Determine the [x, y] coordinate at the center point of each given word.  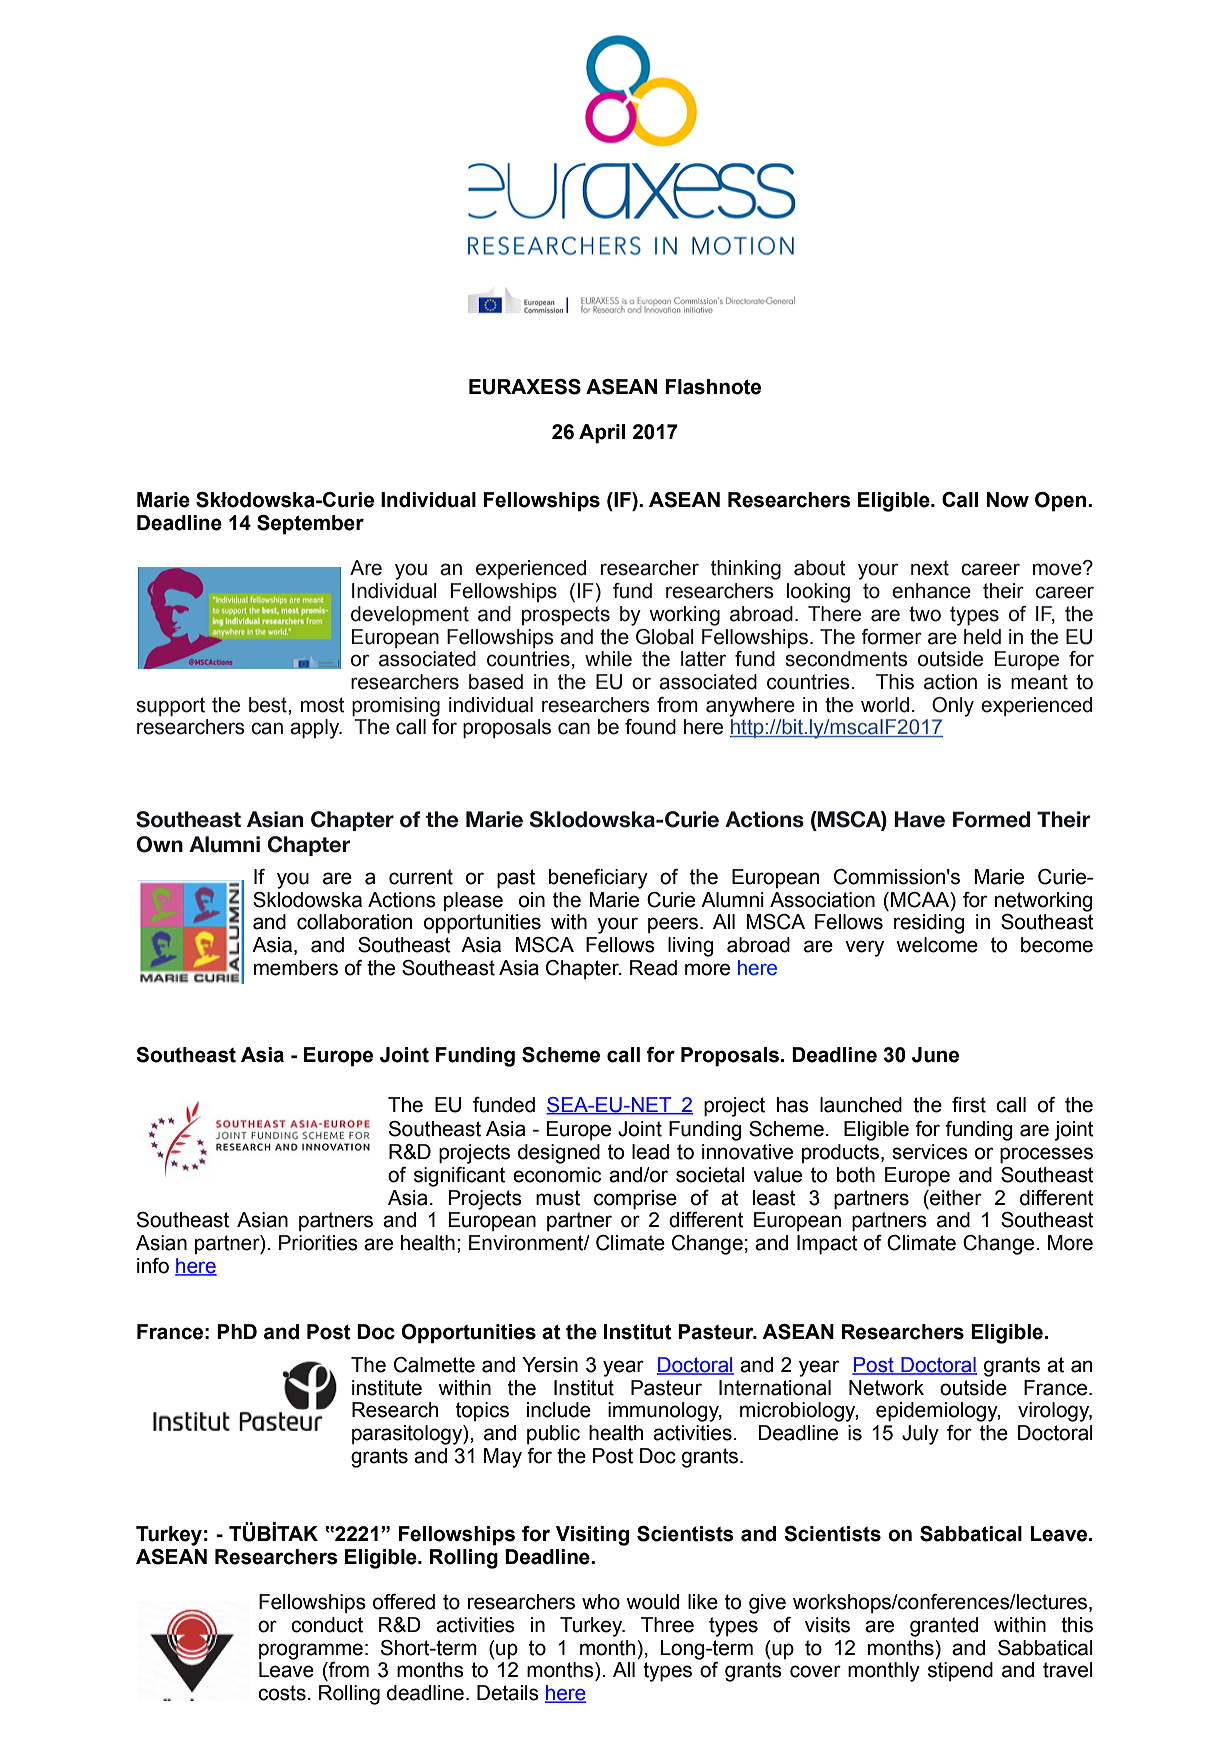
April [602, 434]
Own [159, 844]
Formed [991, 819]
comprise [635, 1200]
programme [311, 1651]
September [310, 525]
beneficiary [598, 879]
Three [667, 1625]
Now [1007, 500]
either [955, 1198]
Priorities [318, 1243]
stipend [960, 1672]
